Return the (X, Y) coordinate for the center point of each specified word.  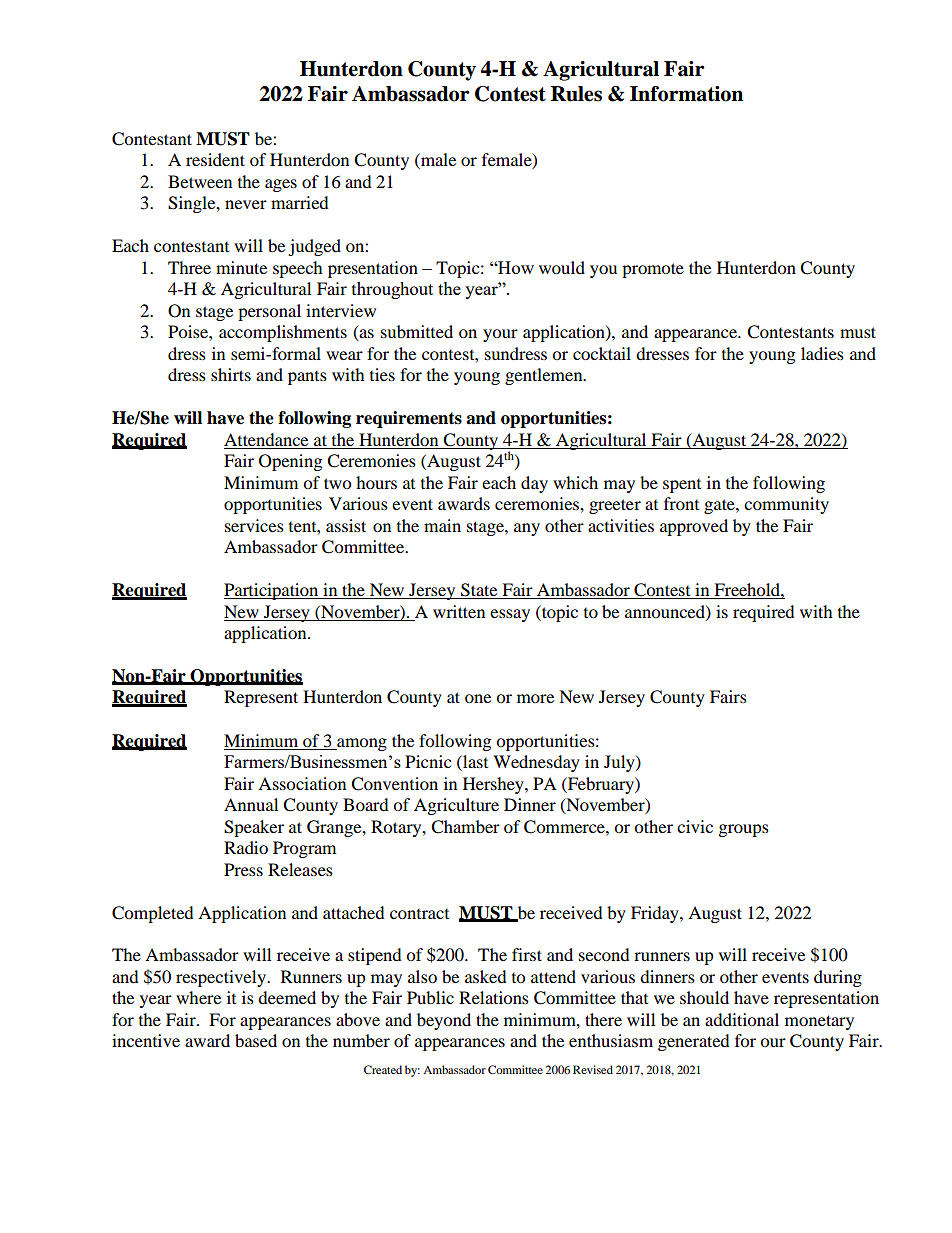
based (256, 1040)
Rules (576, 94)
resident (215, 159)
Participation (272, 591)
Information (686, 94)
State (479, 591)
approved (694, 527)
